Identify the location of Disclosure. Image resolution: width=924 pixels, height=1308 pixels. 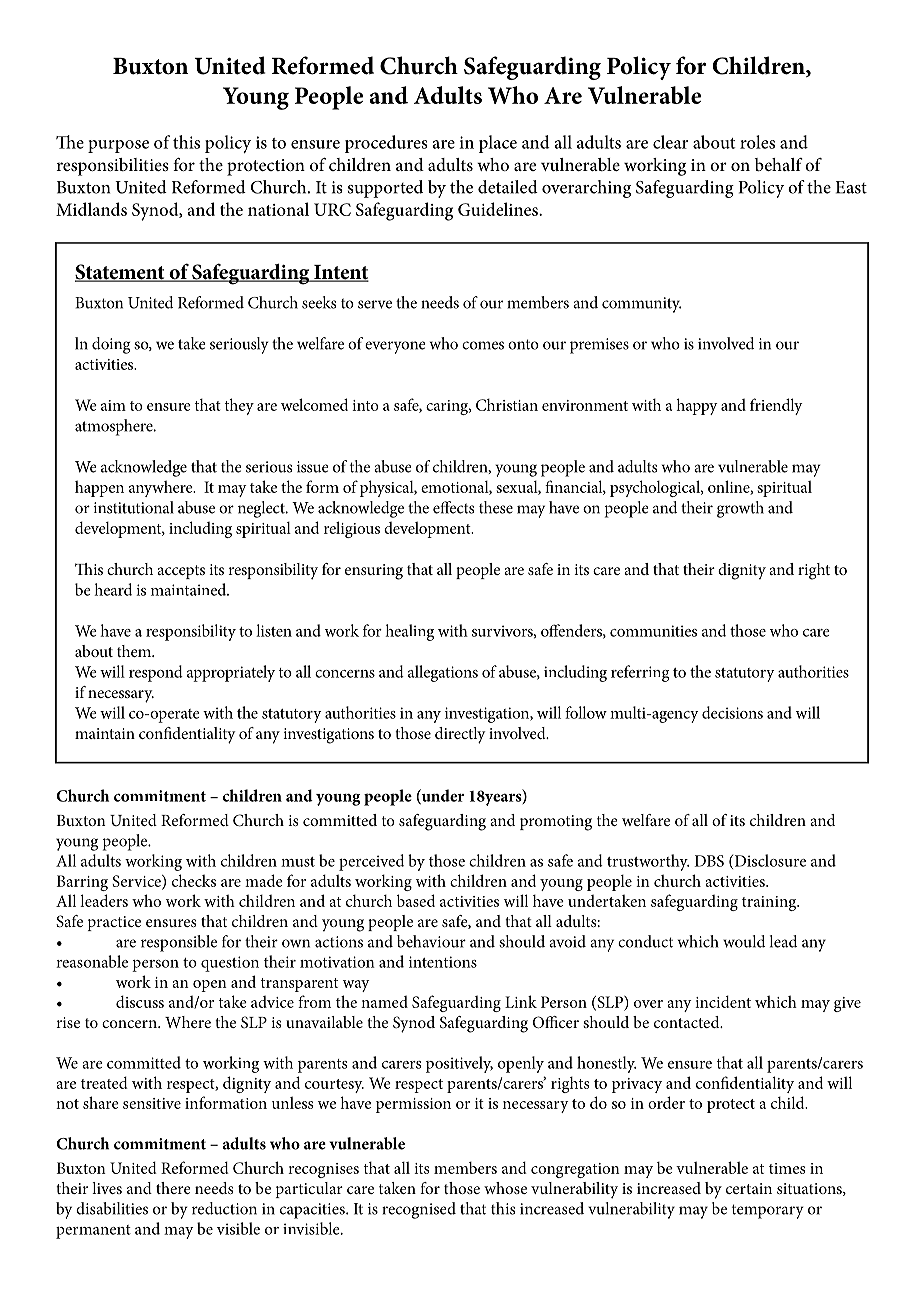
(769, 861).
